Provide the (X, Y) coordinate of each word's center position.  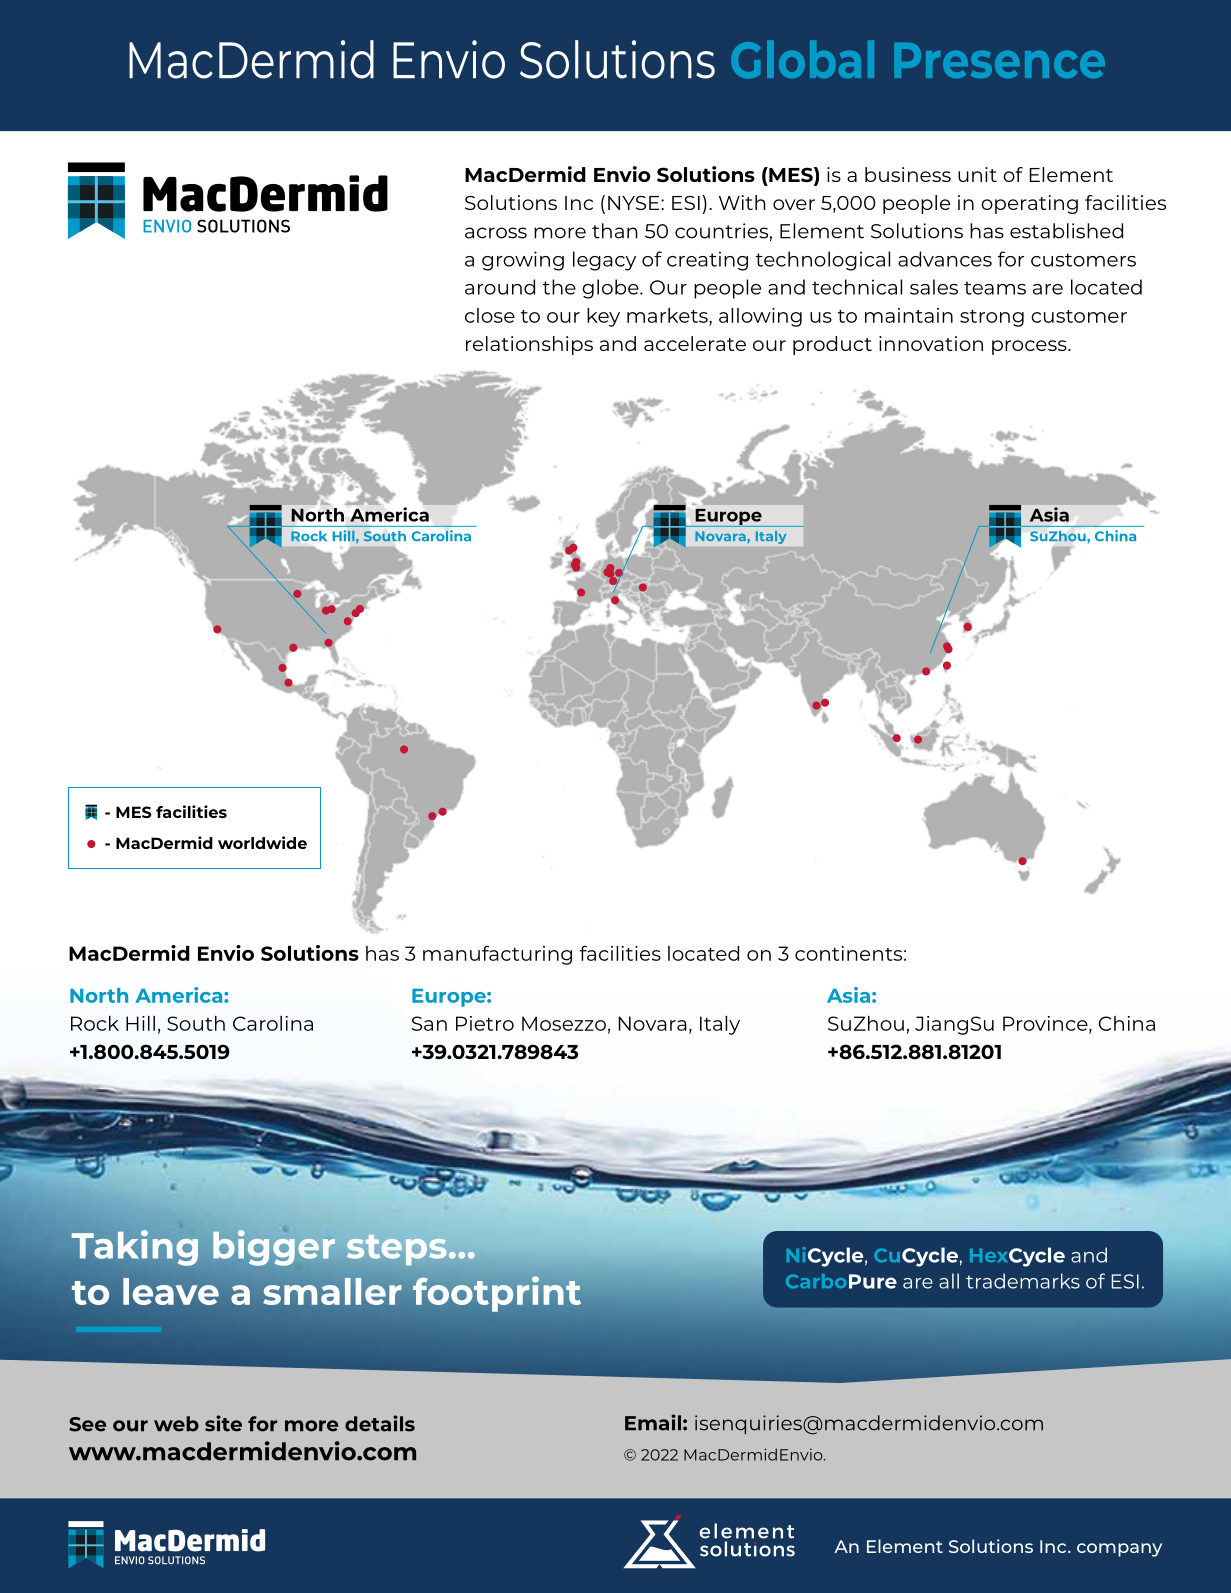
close (490, 315)
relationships (529, 345)
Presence (999, 60)
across (496, 233)
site (223, 1423)
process (1030, 347)
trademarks (1023, 1281)
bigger (274, 1248)
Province (1046, 1024)
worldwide (262, 842)
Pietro (485, 1023)
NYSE (635, 203)
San (429, 1023)
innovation (931, 343)
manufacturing (497, 955)
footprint (497, 1294)
